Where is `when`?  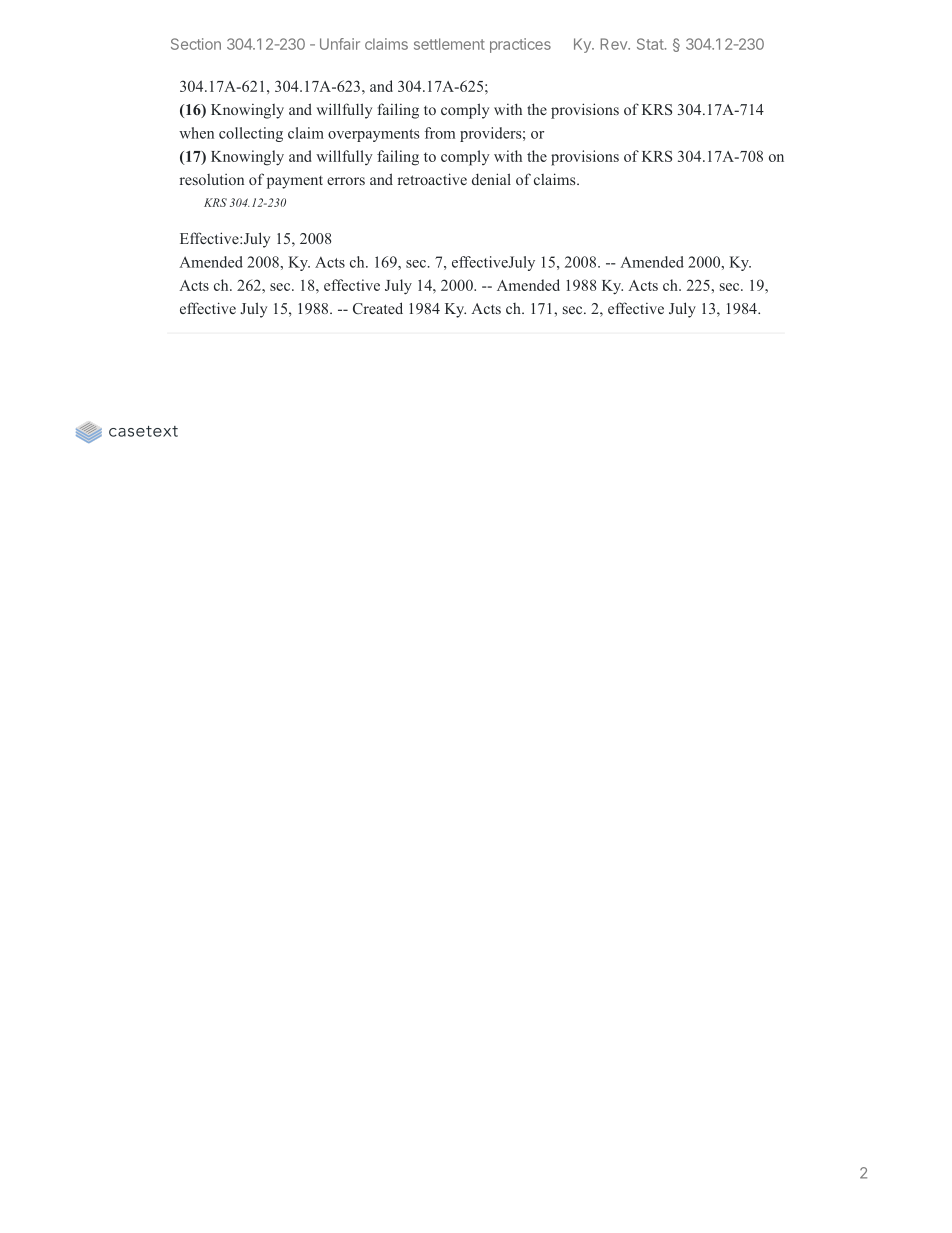
when is located at coordinates (196, 133).
